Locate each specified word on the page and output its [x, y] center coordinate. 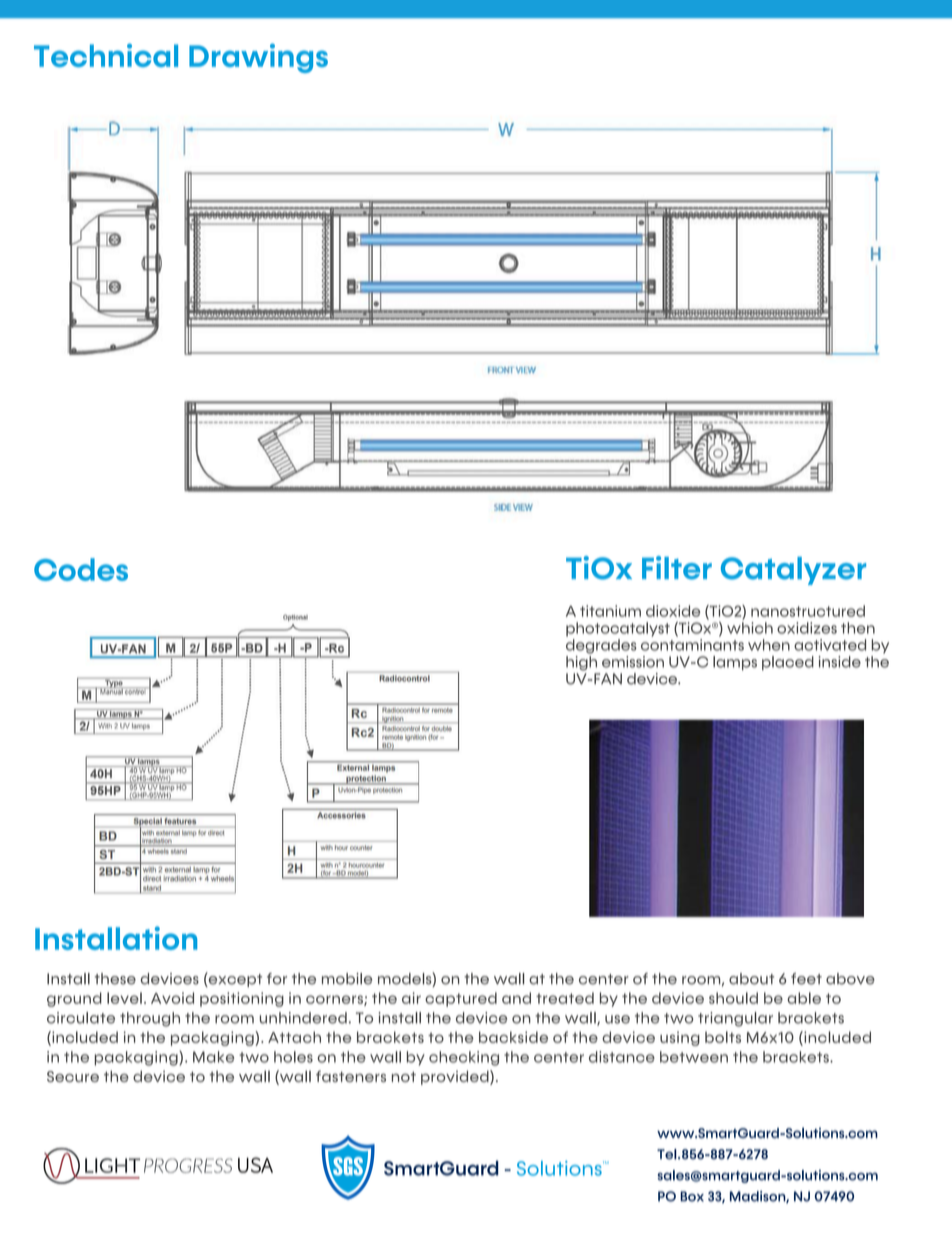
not [404, 1077]
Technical [106, 55]
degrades [601, 646]
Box [692, 1196]
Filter [677, 568]
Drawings [258, 58]
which [750, 628]
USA [255, 1165]
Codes [81, 569]
